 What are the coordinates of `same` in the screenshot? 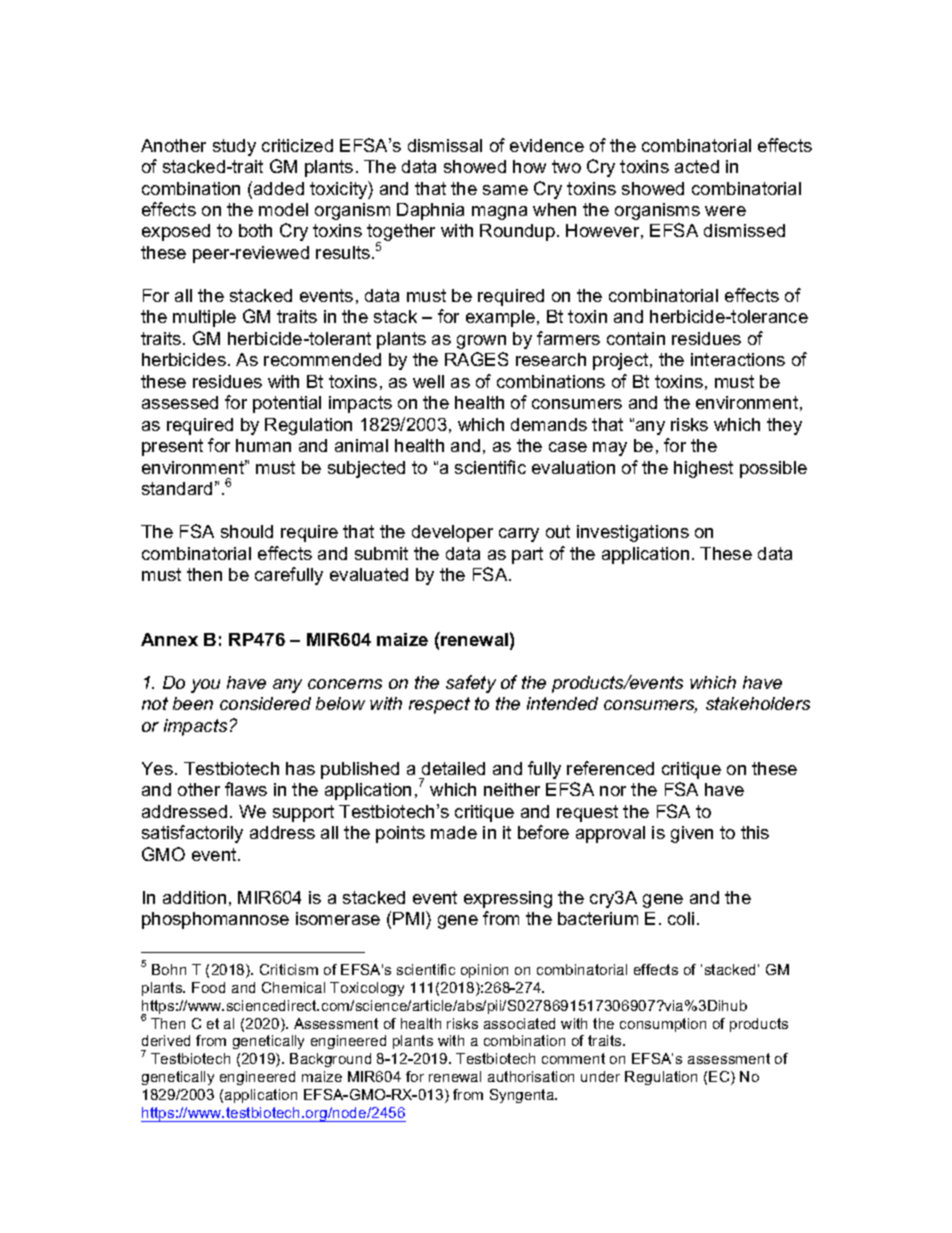 It's located at (505, 190).
